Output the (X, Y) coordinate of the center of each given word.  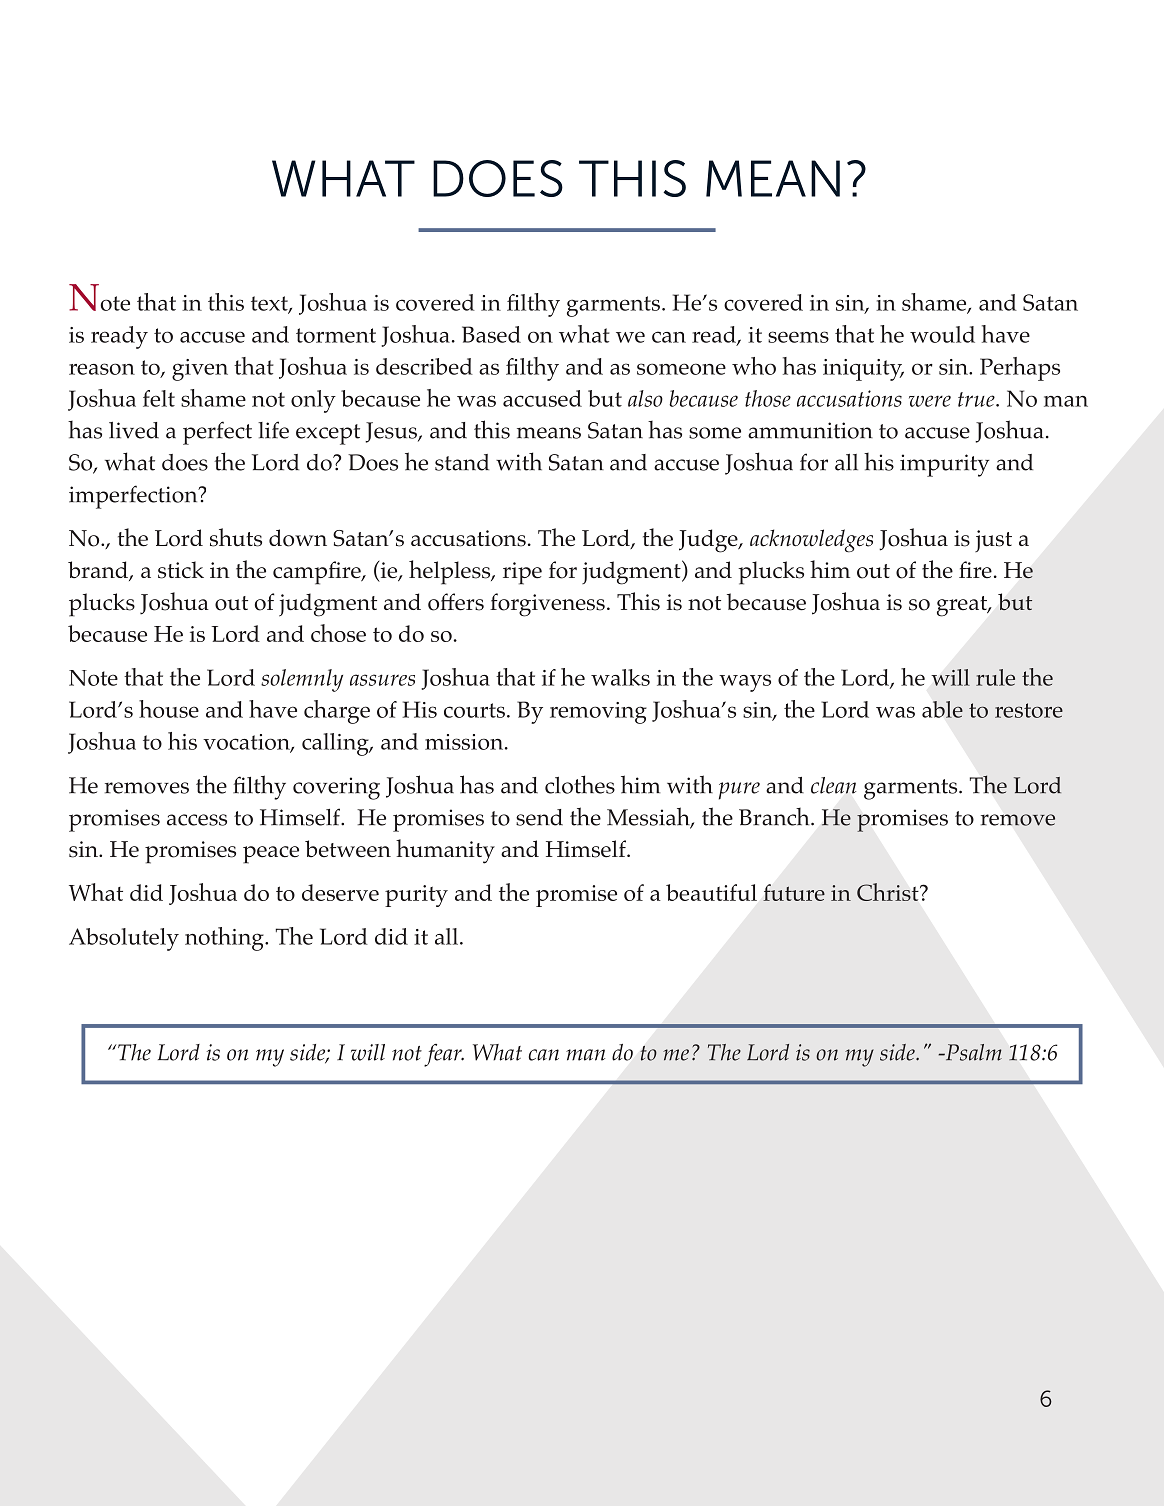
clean (833, 785)
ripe (522, 573)
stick (181, 570)
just (993, 541)
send (539, 817)
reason (102, 369)
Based (491, 334)
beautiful (711, 892)
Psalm (972, 1052)
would (942, 334)
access (197, 820)
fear (444, 1055)
